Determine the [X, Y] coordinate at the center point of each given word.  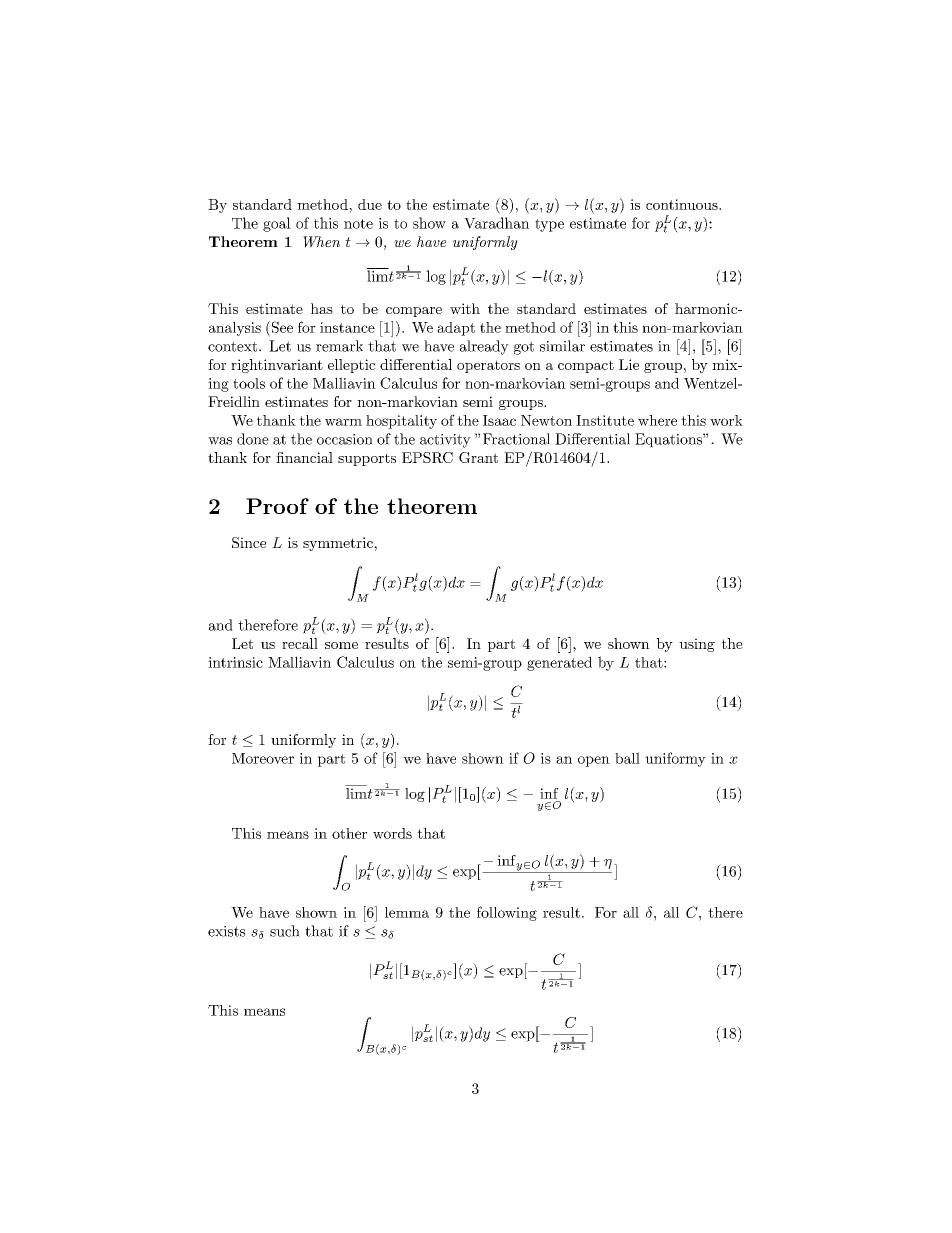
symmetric [339, 544]
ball [627, 758]
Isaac [499, 420]
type [549, 225]
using [697, 645]
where [657, 420]
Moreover [263, 758]
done [253, 439]
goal [277, 224]
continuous [683, 204]
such [285, 931]
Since [249, 542]
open [594, 761]
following [507, 913]
